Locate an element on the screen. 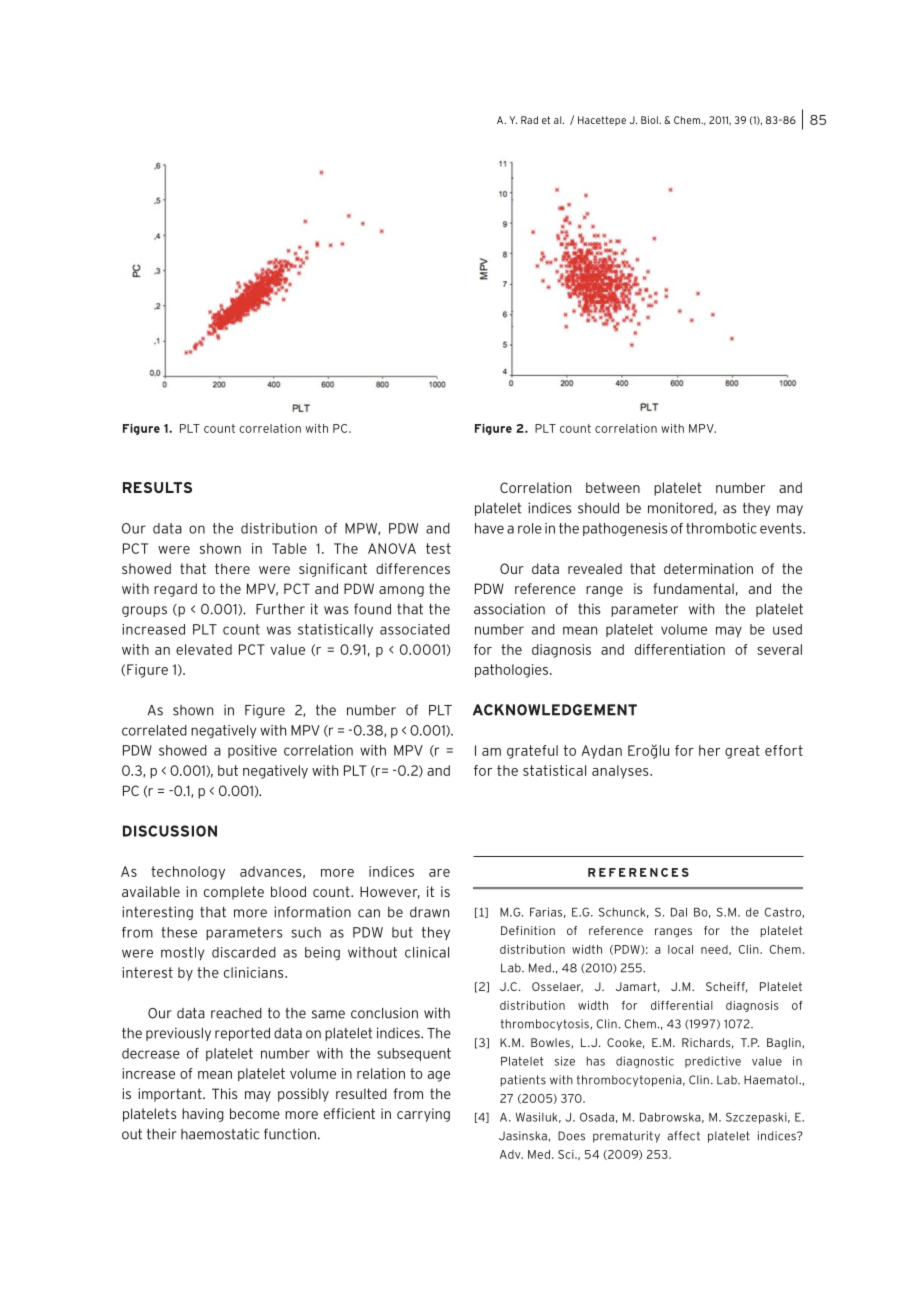 The height and width of the screenshot is (1308, 924). Rad is located at coordinates (529, 120).
